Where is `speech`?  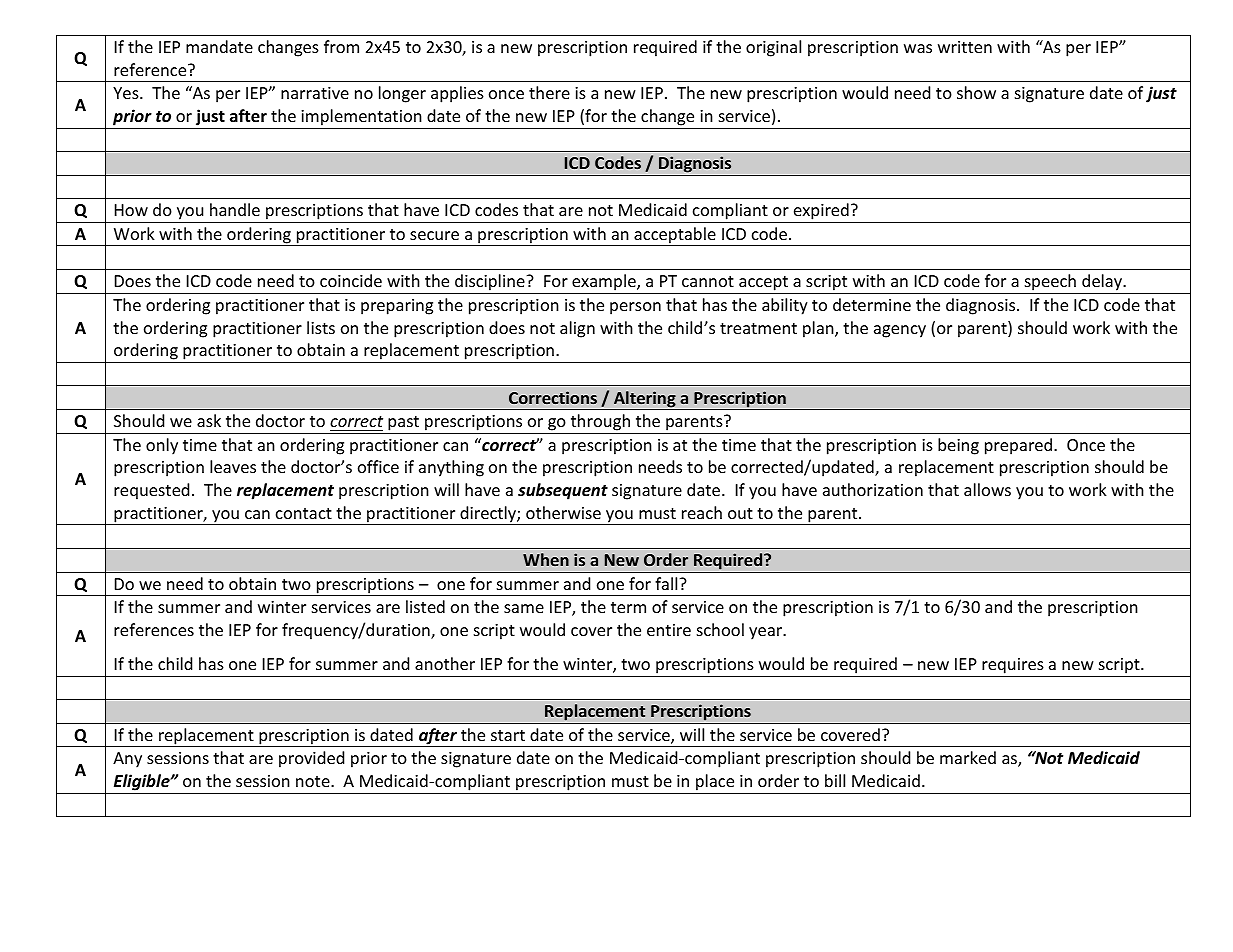
speech is located at coordinates (1050, 282).
